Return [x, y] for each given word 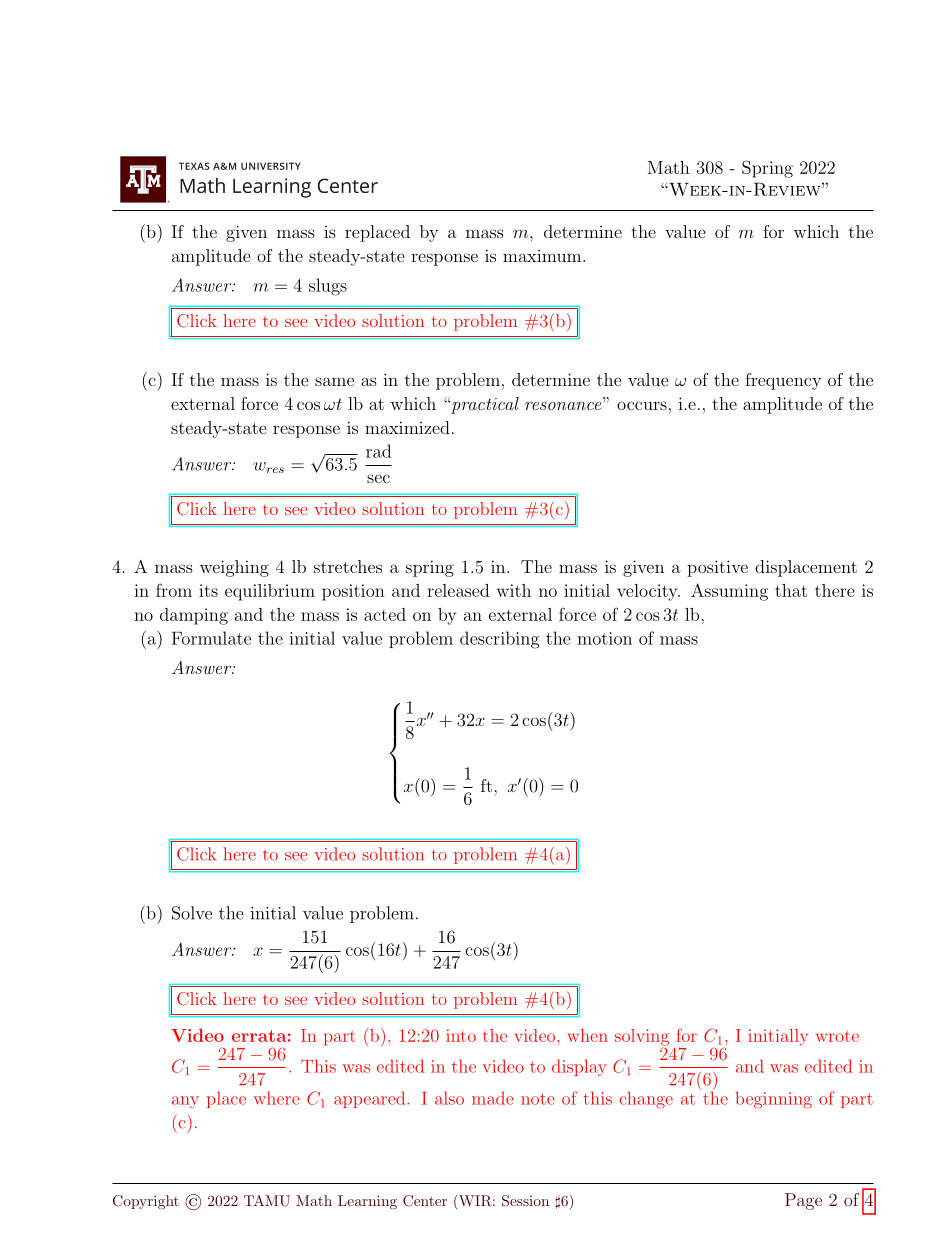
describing [499, 640]
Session [525, 1201]
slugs [328, 287]
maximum [543, 256]
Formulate [211, 638]
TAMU [267, 1201]
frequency [783, 381]
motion [604, 638]
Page [803, 1201]
